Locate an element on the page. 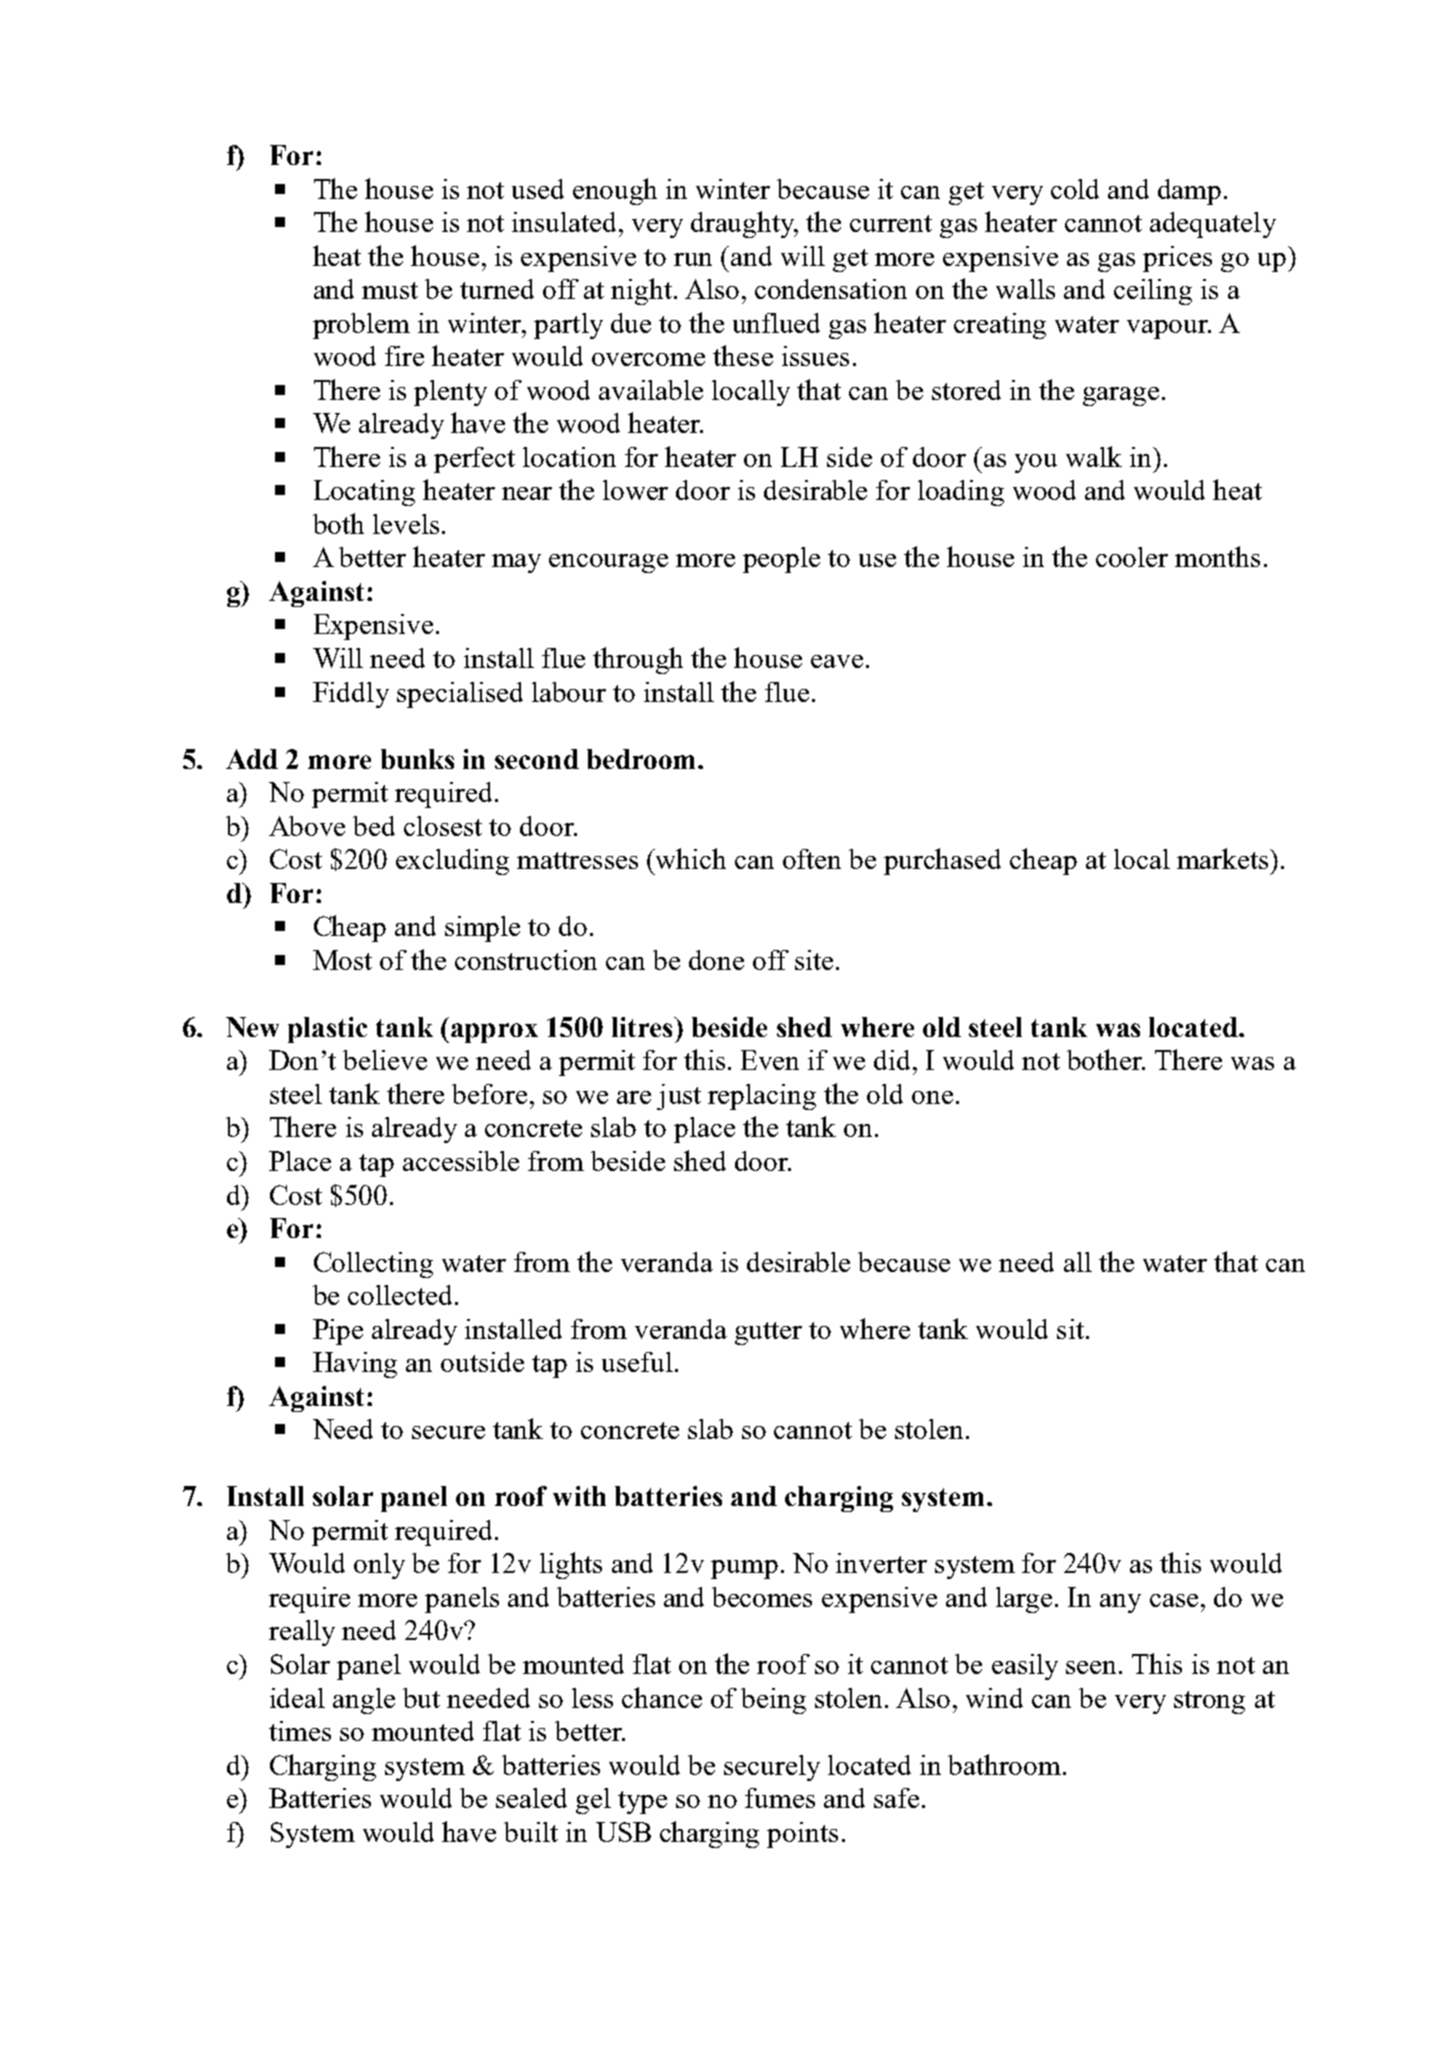 The image size is (1446, 2046). must is located at coordinates (390, 290).
